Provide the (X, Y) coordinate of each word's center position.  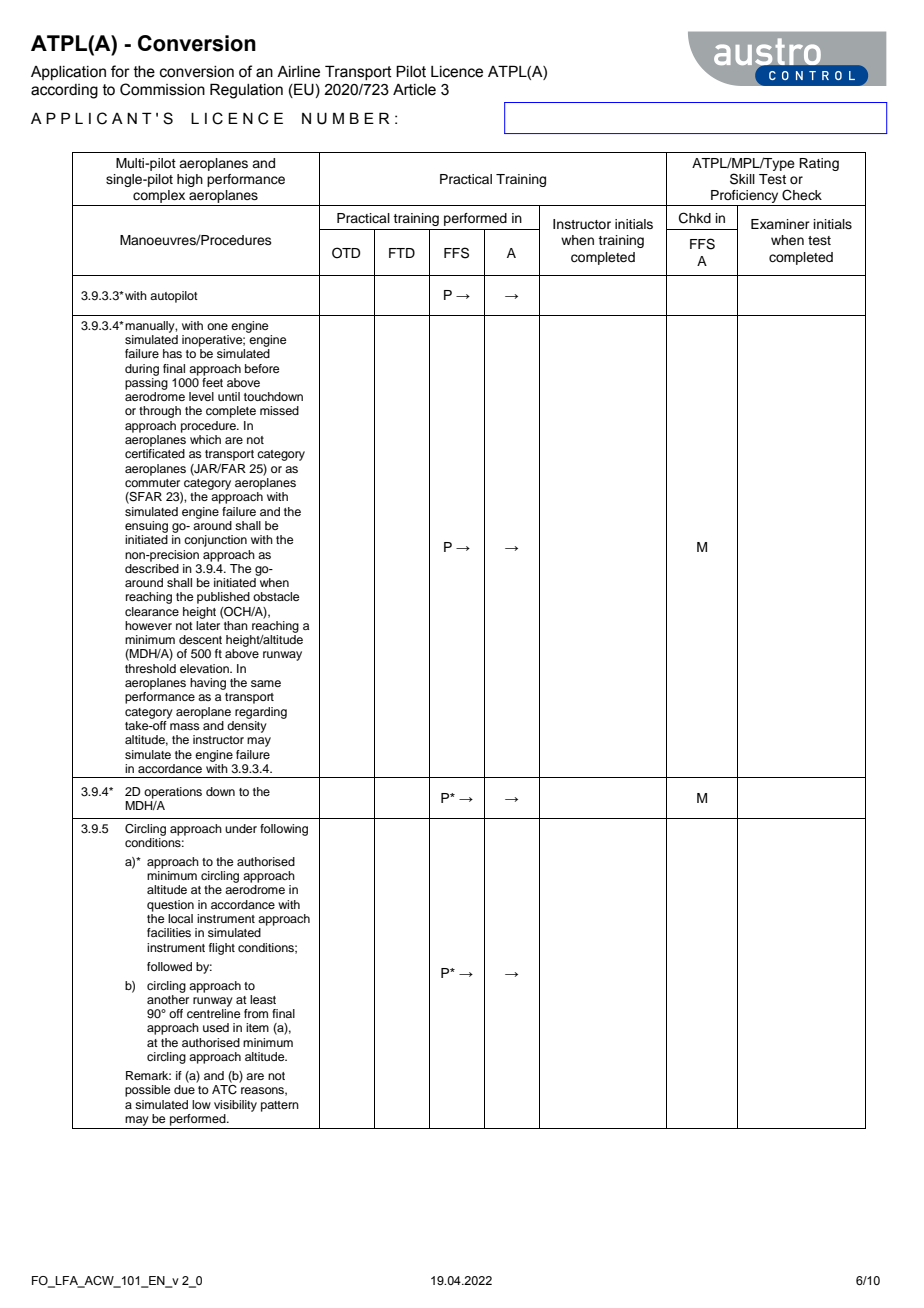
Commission (162, 89)
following (284, 830)
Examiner (780, 224)
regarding (261, 713)
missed (279, 410)
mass (185, 726)
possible (147, 1091)
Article (414, 90)
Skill (742, 179)
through (160, 412)
